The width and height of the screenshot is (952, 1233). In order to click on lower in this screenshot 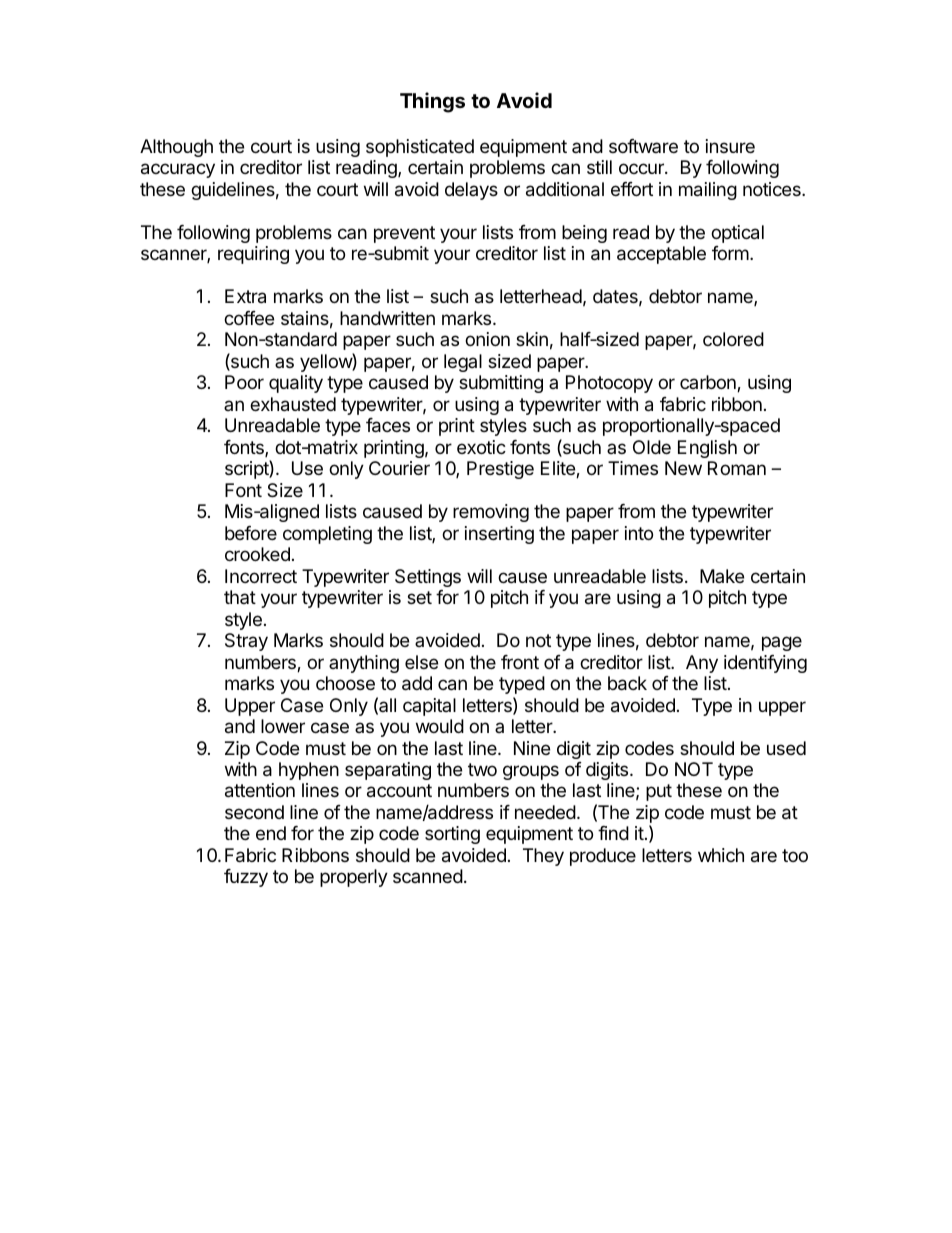, I will do `click(283, 726)`.
